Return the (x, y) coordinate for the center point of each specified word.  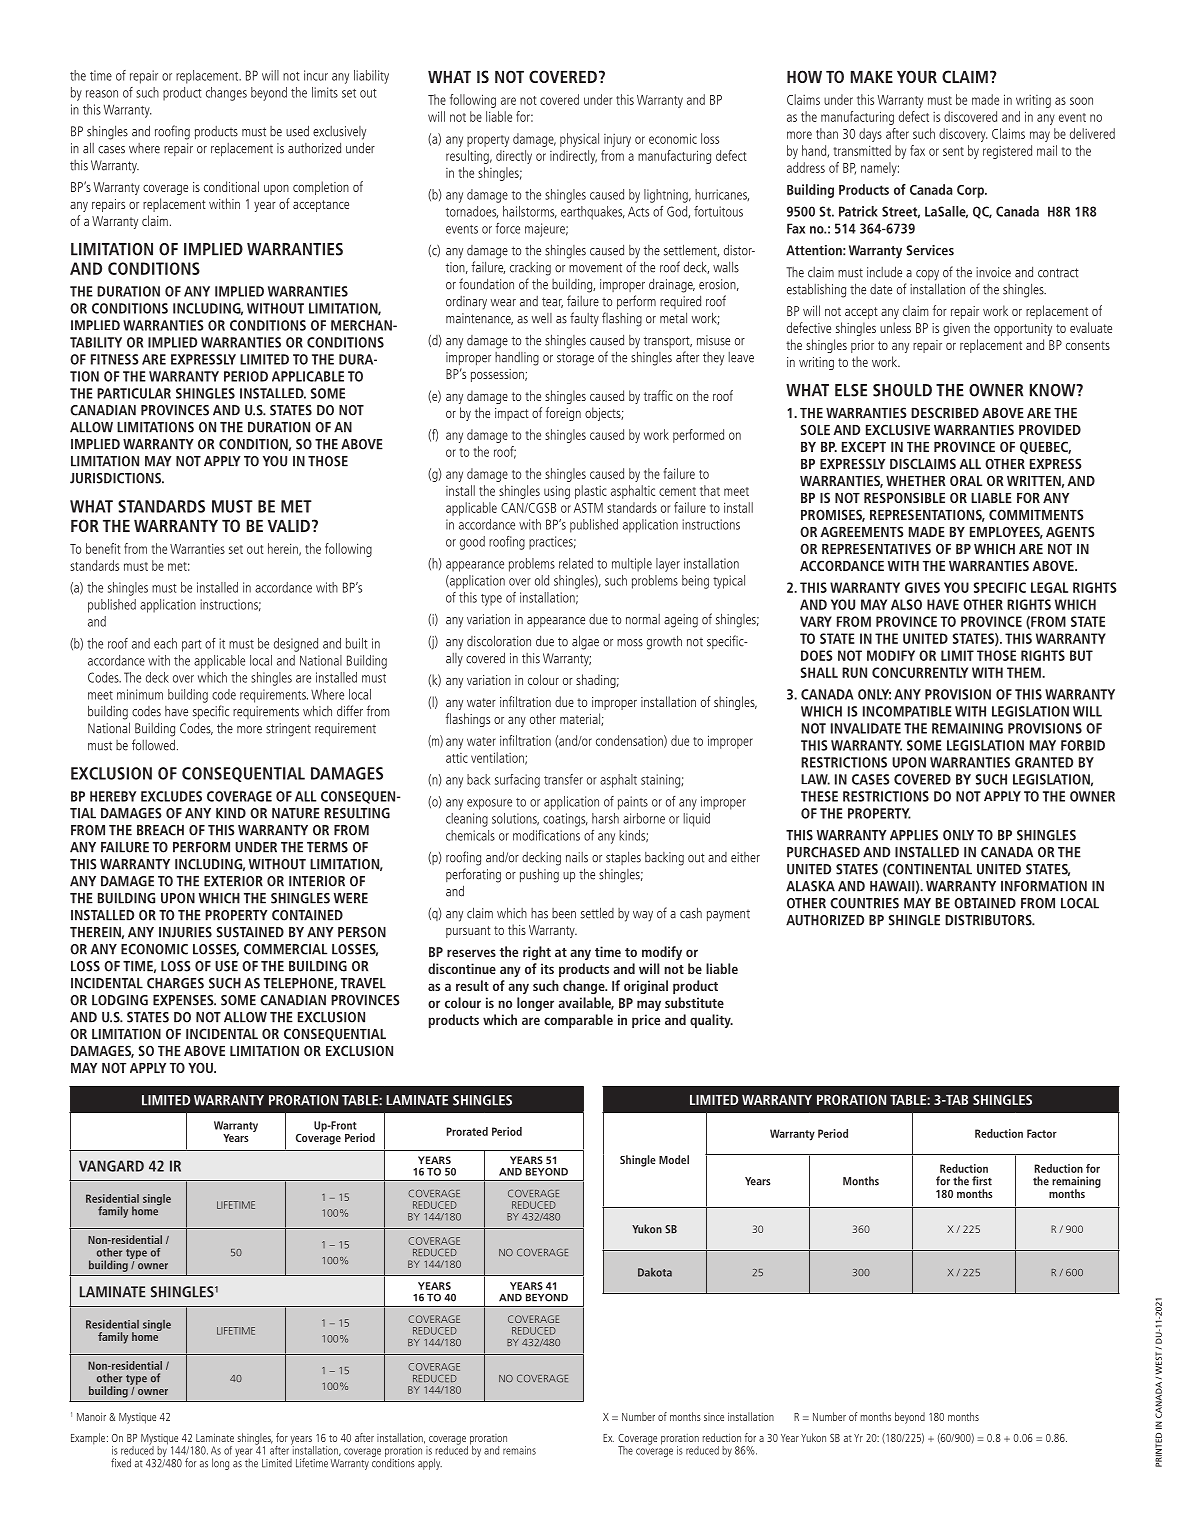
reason (102, 94)
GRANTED (1044, 762)
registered (1007, 152)
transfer (563, 779)
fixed (121, 1463)
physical (579, 140)
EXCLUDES (171, 796)
